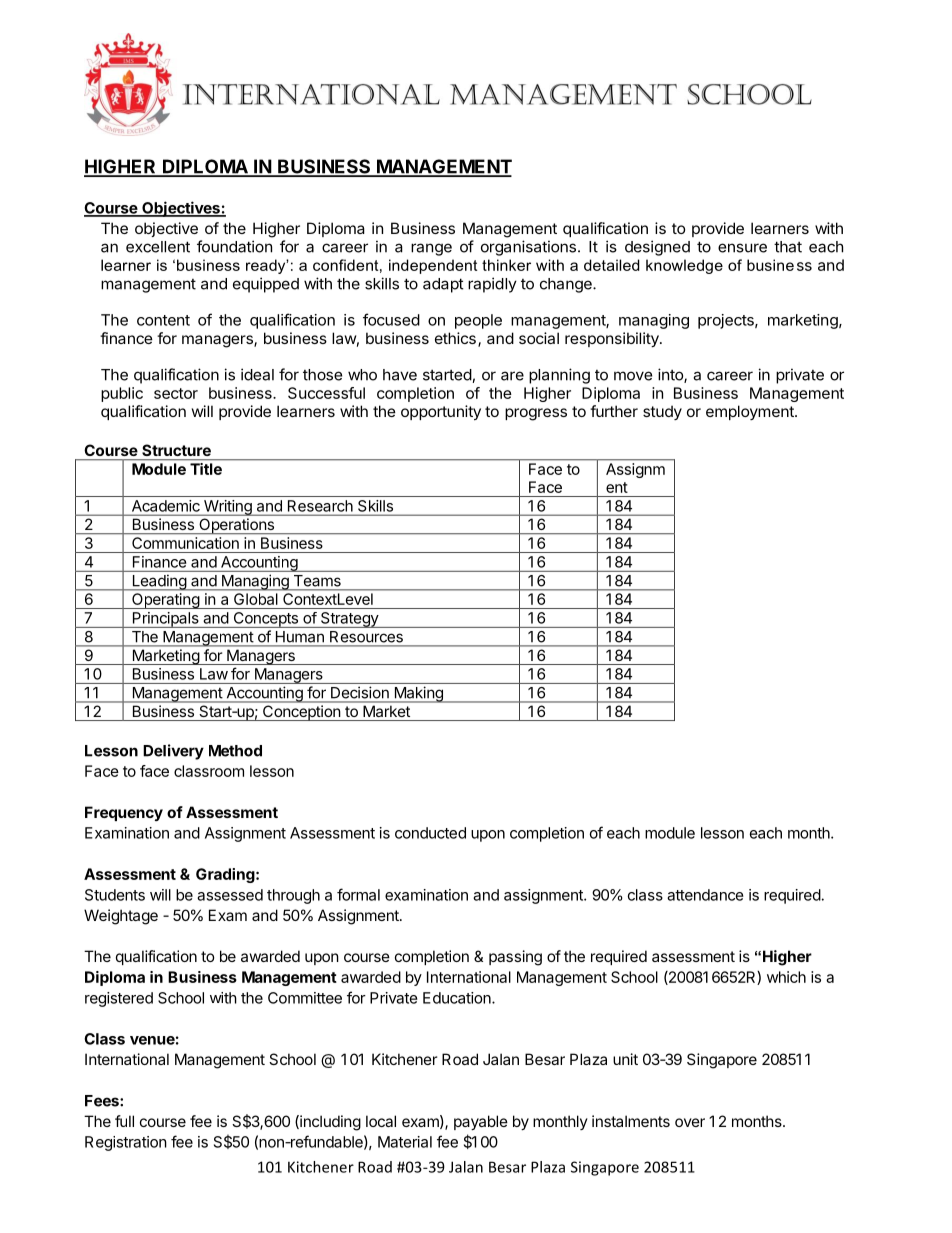 This page has height=1233, width=952. I want to click on Delivery, so click(173, 752).
